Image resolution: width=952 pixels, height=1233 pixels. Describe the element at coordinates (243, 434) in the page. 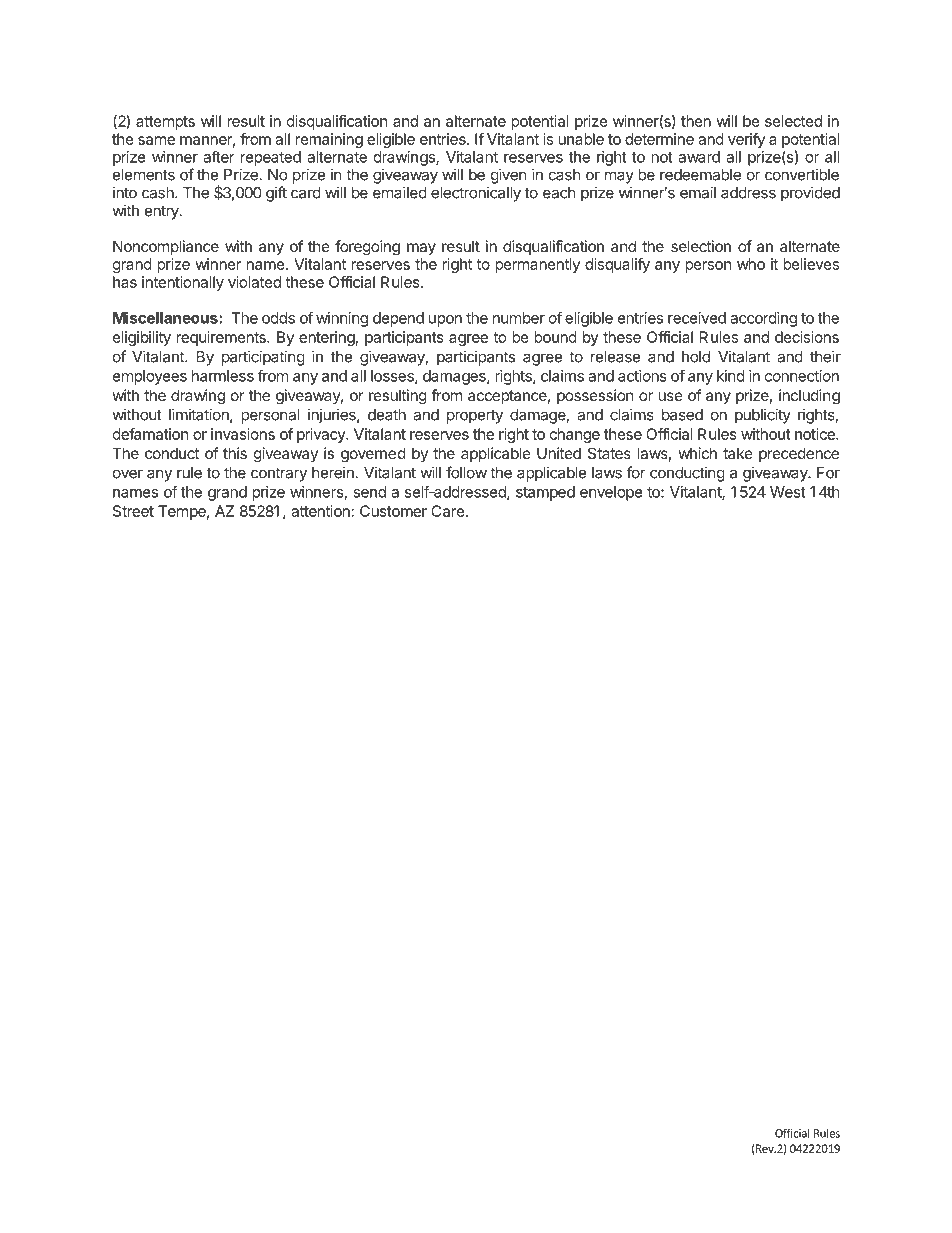

I see `invasions` at that location.
